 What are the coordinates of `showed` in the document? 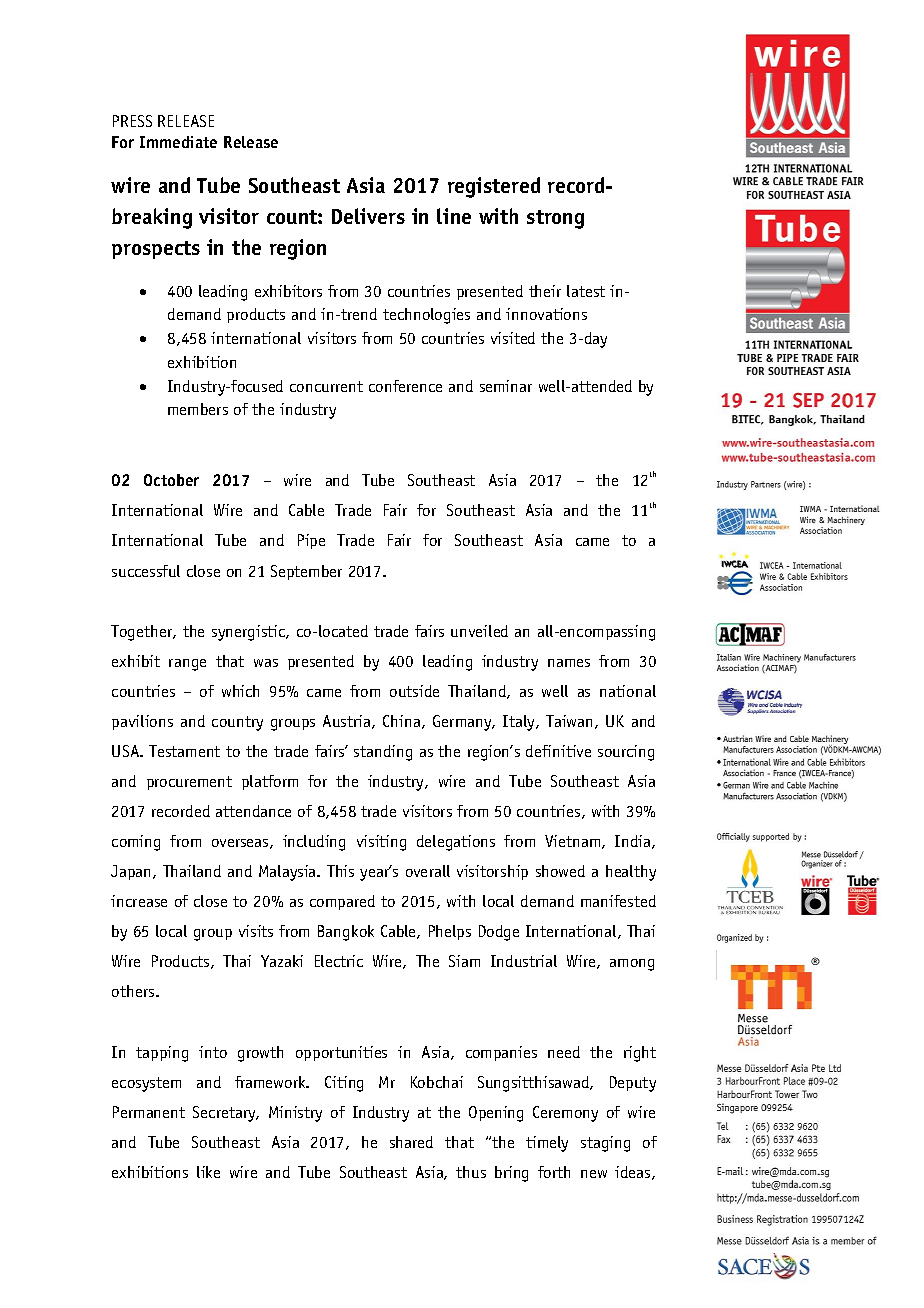 It's located at (560, 871).
